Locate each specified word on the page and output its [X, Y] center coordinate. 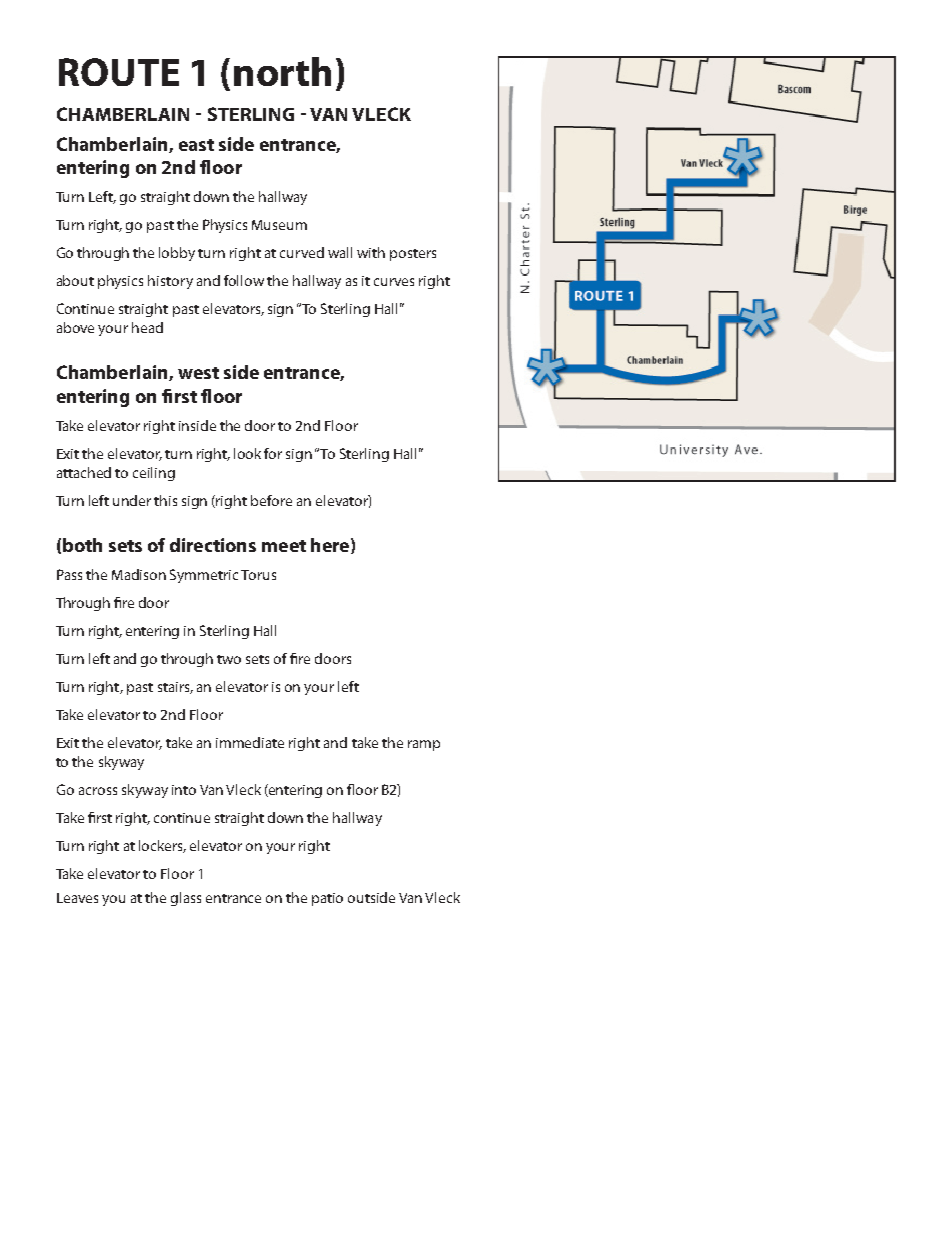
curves [394, 282]
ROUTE [119, 72]
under [132, 500]
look [247, 453]
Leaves [77, 898]
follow [244, 280]
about [75, 280]
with [371, 252]
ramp [424, 745]
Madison [139, 574]
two [229, 659]
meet [284, 546]
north [282, 71]
